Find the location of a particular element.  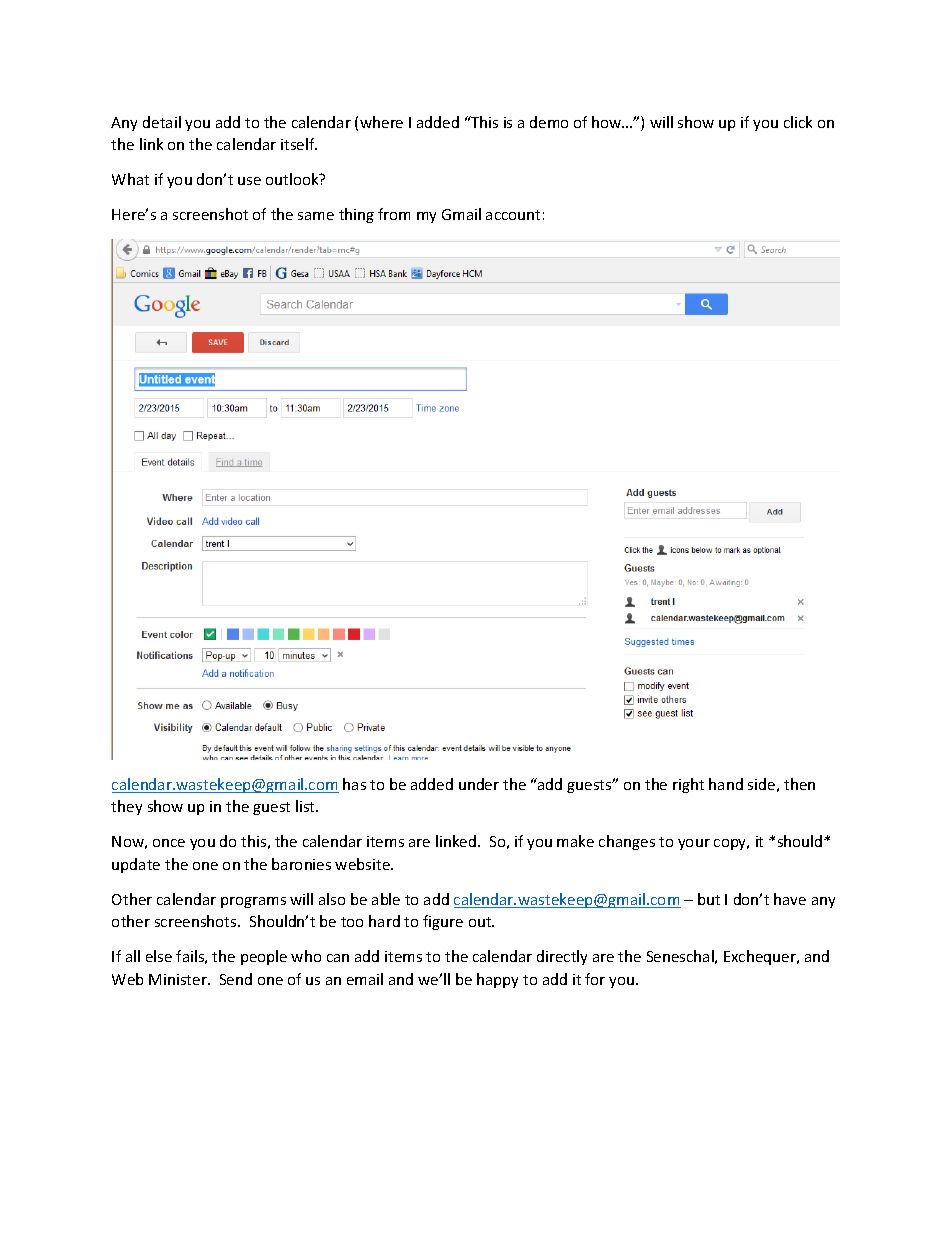

has is located at coordinates (354, 784).
